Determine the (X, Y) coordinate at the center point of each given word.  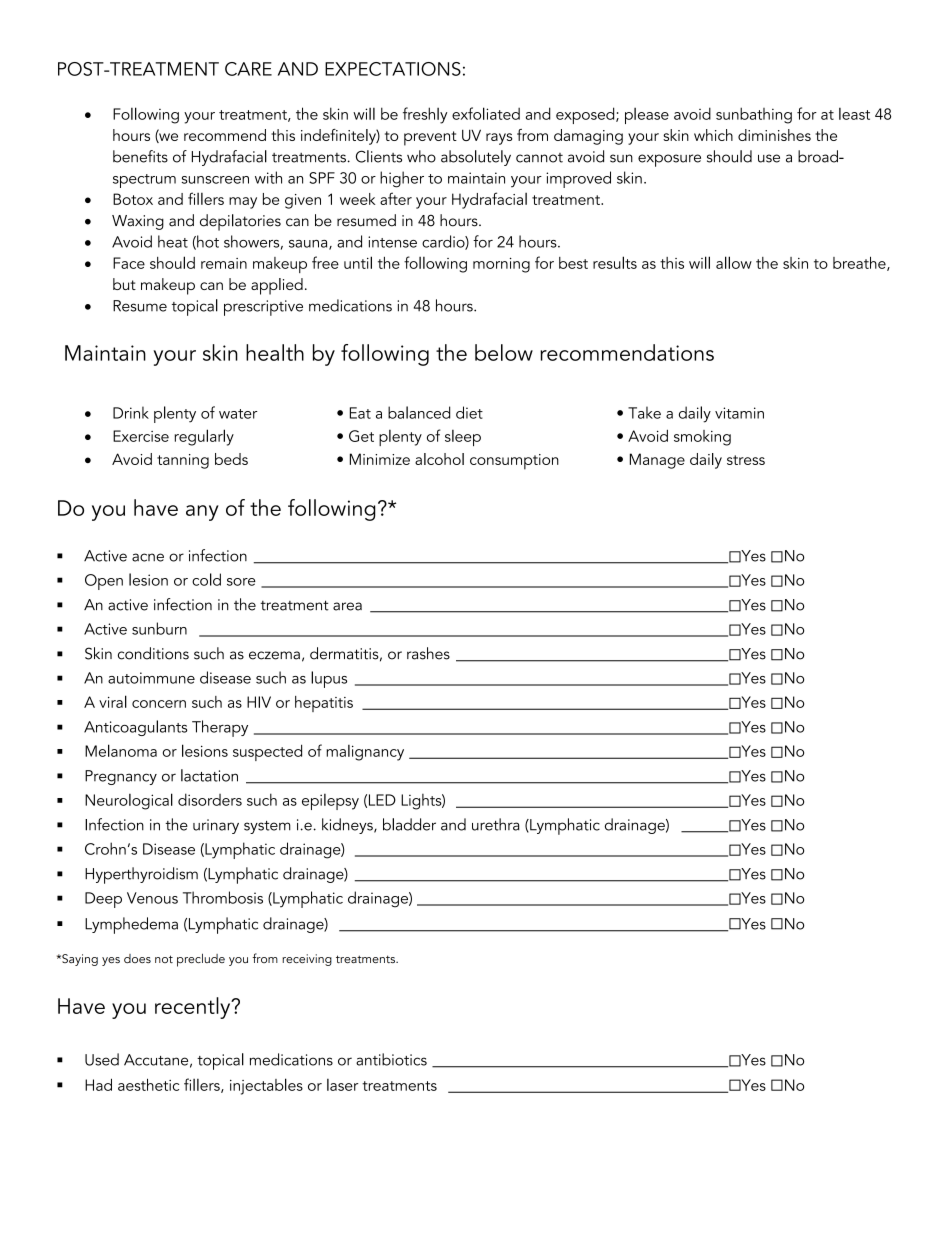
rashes (428, 653)
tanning (183, 461)
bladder (409, 824)
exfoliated (486, 113)
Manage (657, 461)
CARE (248, 69)
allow (734, 262)
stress (746, 460)
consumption (514, 462)
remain (224, 263)
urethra (496, 824)
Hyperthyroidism (141, 875)
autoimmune (151, 678)
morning (501, 265)
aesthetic (148, 1084)
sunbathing (754, 115)
